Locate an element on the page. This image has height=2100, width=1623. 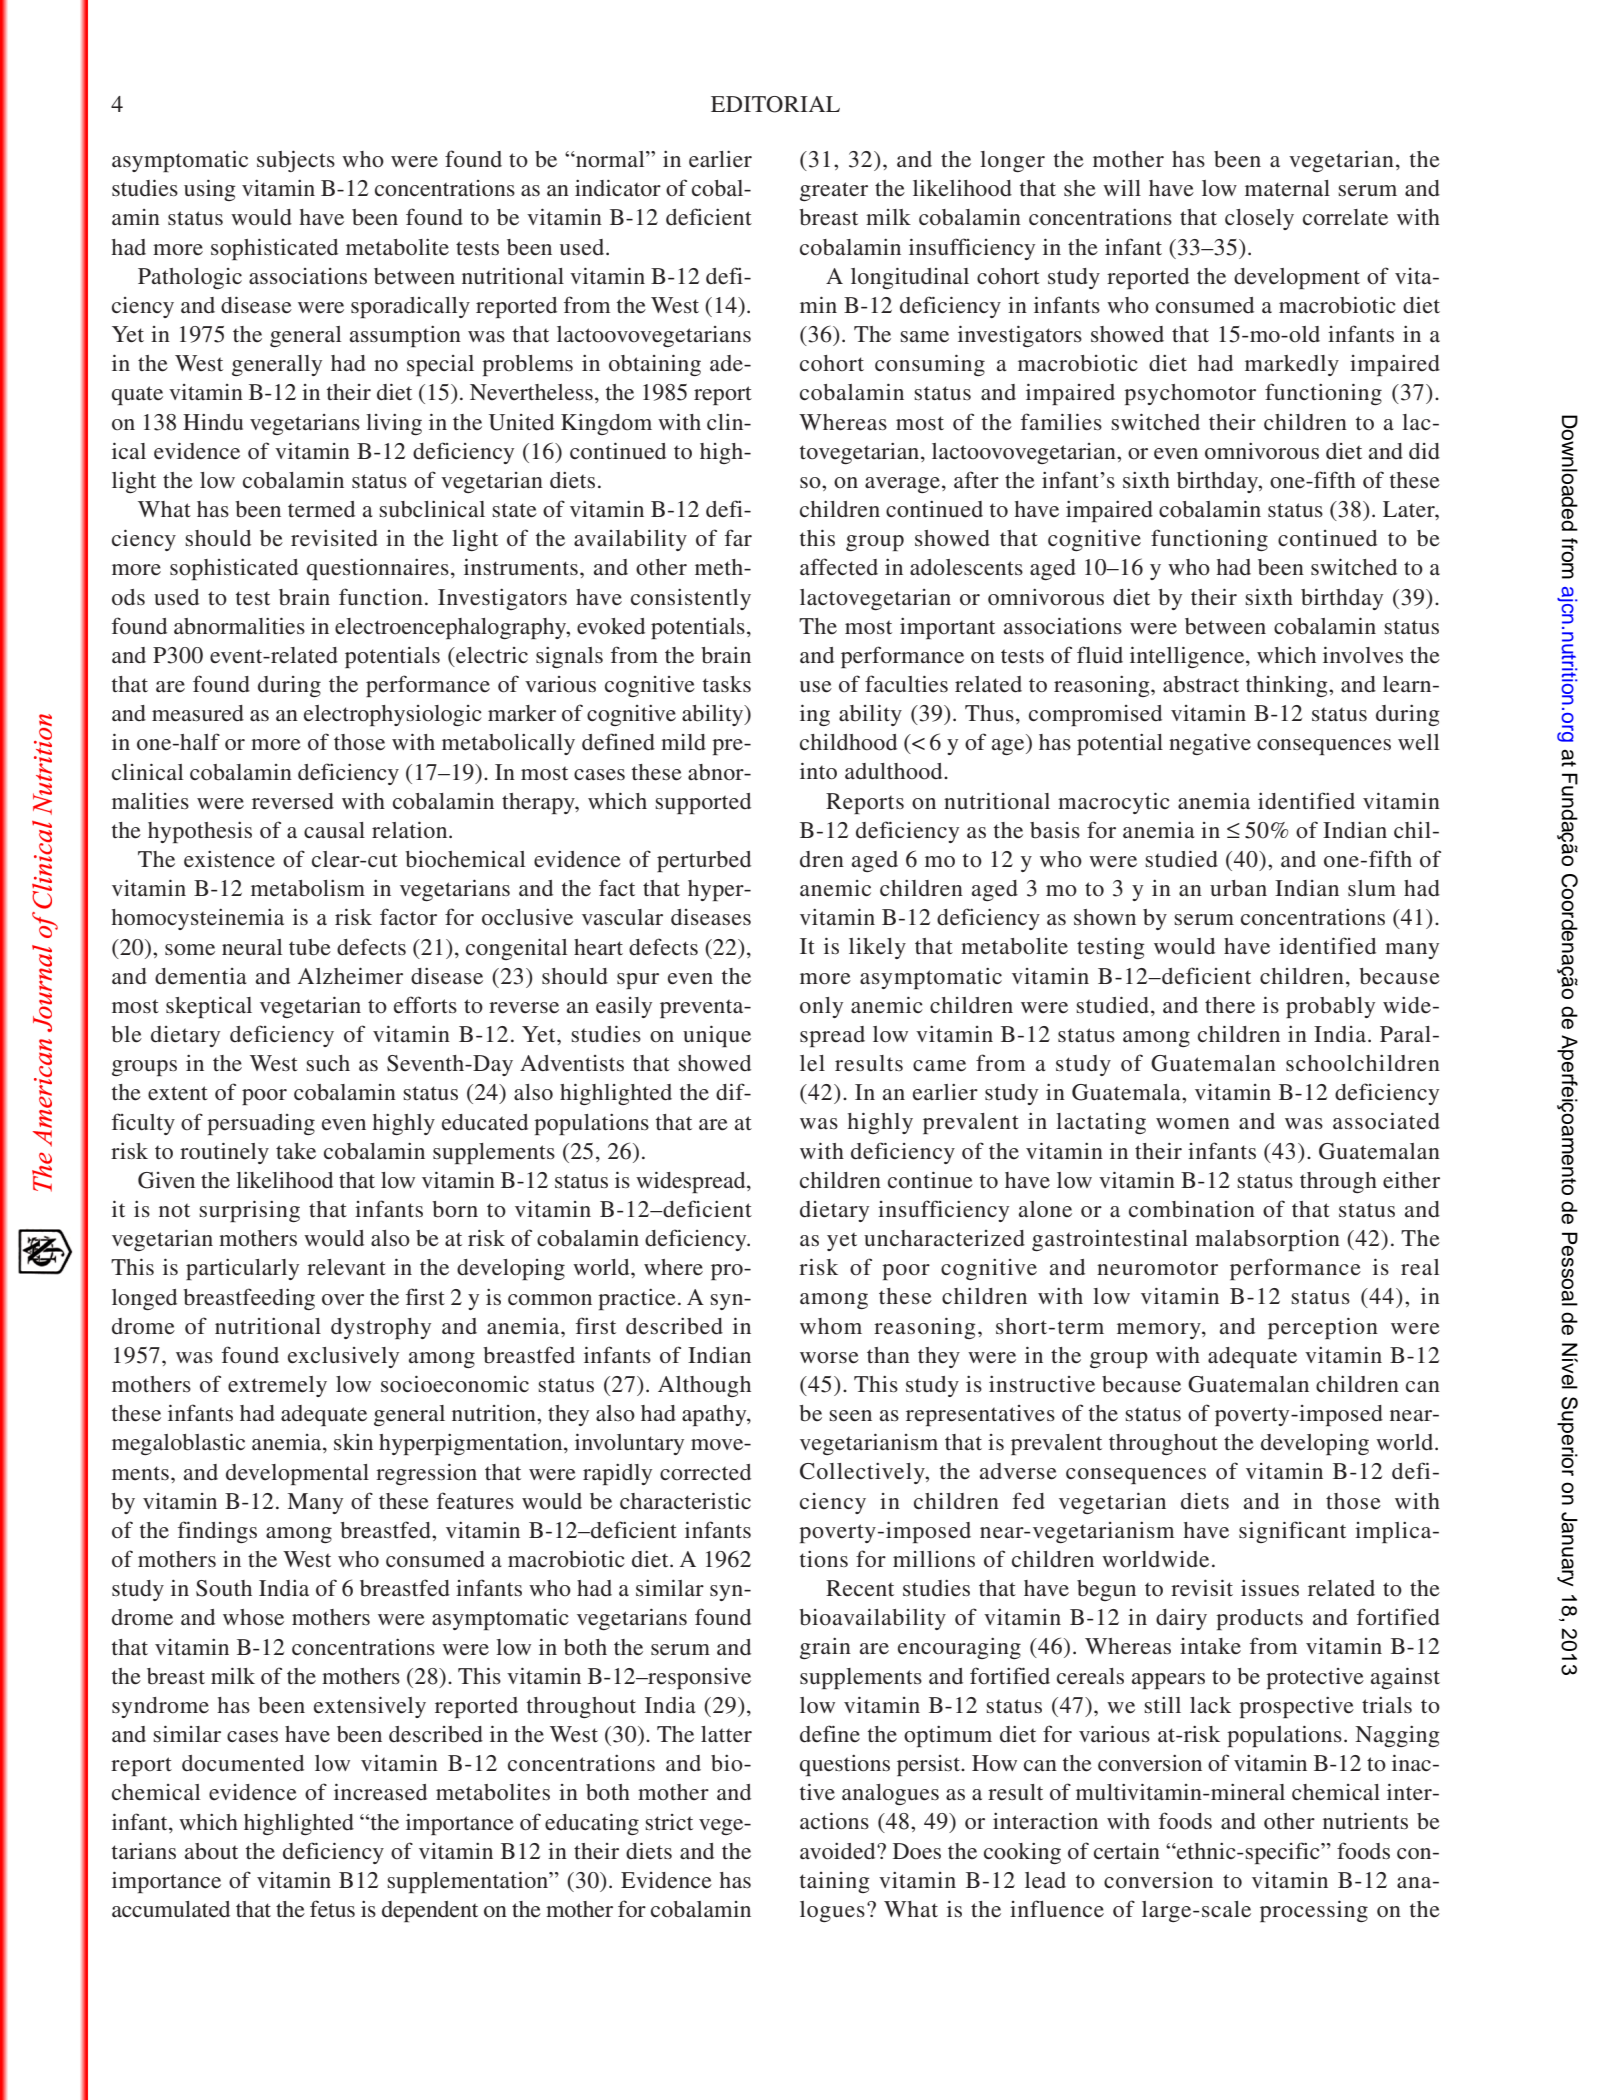
intelligence is located at coordinates (1188, 657).
